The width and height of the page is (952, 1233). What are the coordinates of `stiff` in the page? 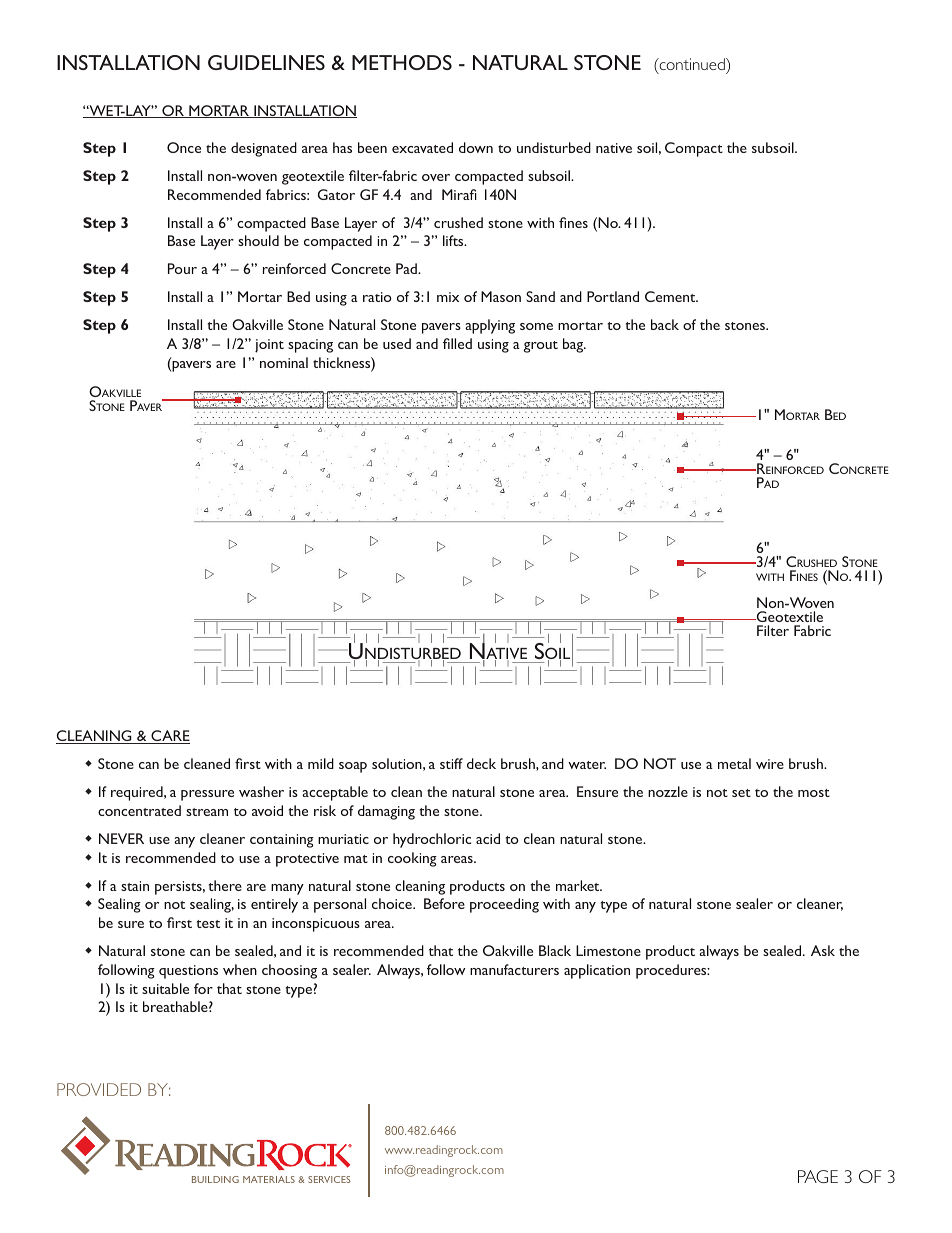 It's located at (451, 763).
